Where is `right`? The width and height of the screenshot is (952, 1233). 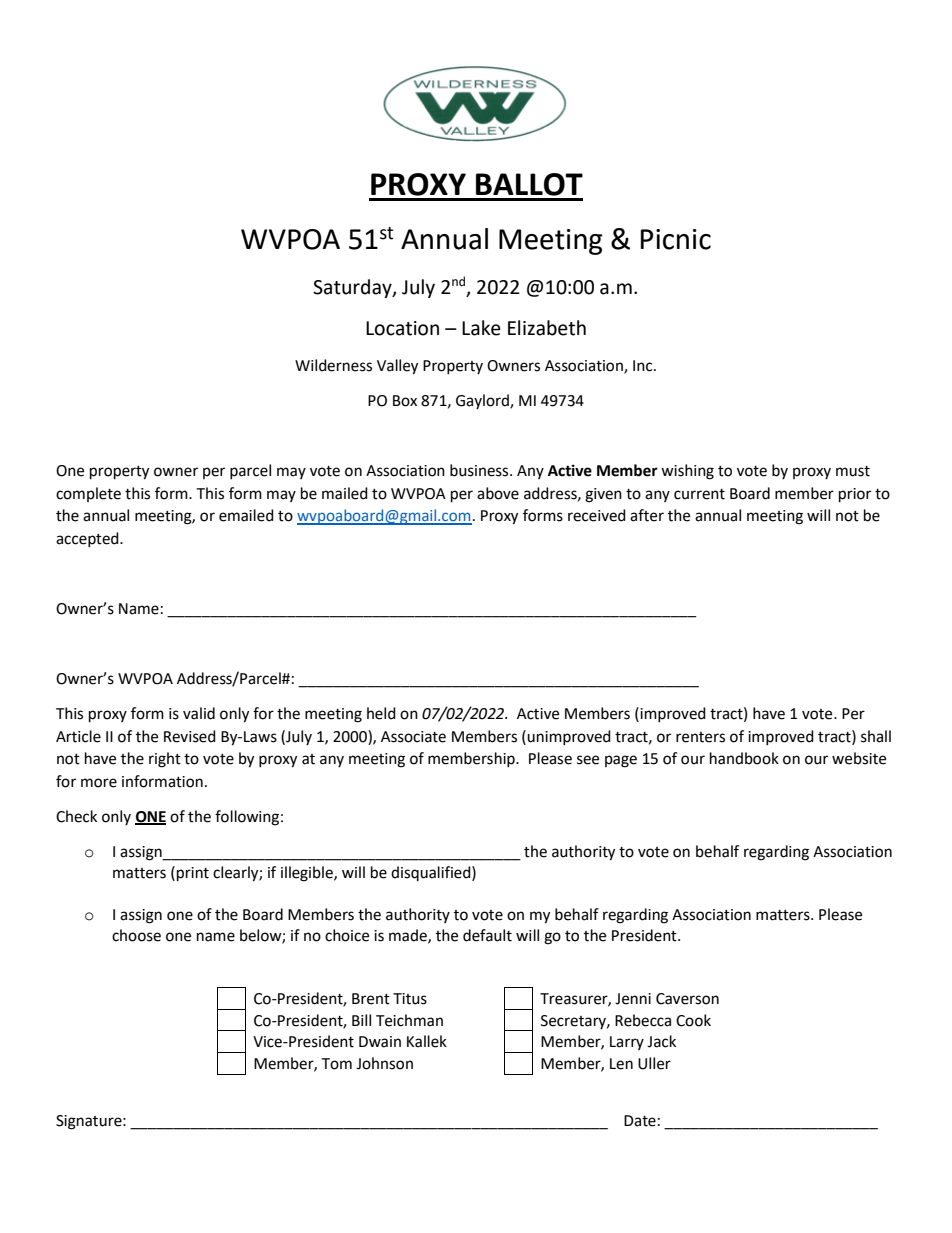 right is located at coordinates (165, 760).
